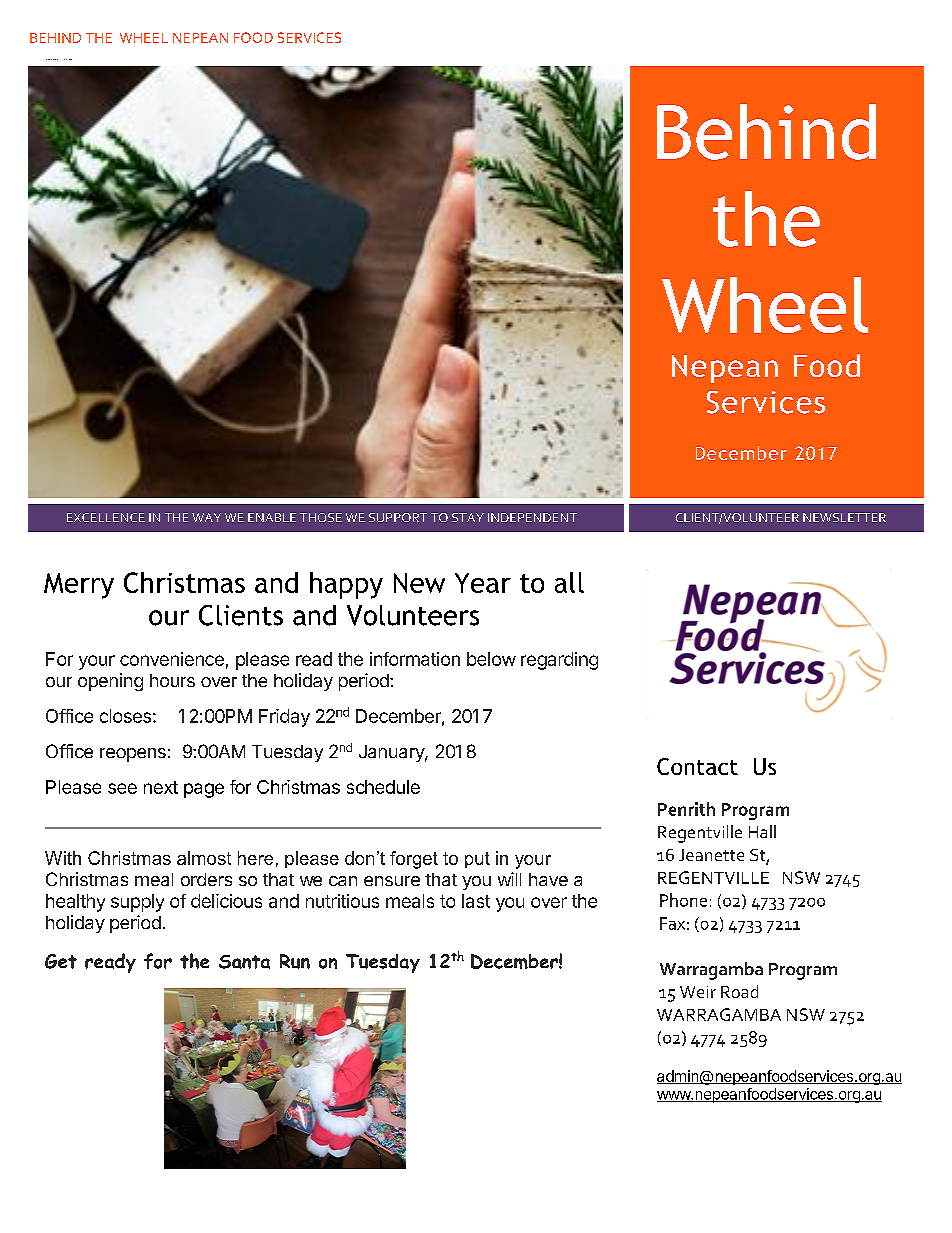 The width and height of the screenshot is (952, 1233). Describe the element at coordinates (206, 517) in the screenshot. I see `WAY` at that location.
